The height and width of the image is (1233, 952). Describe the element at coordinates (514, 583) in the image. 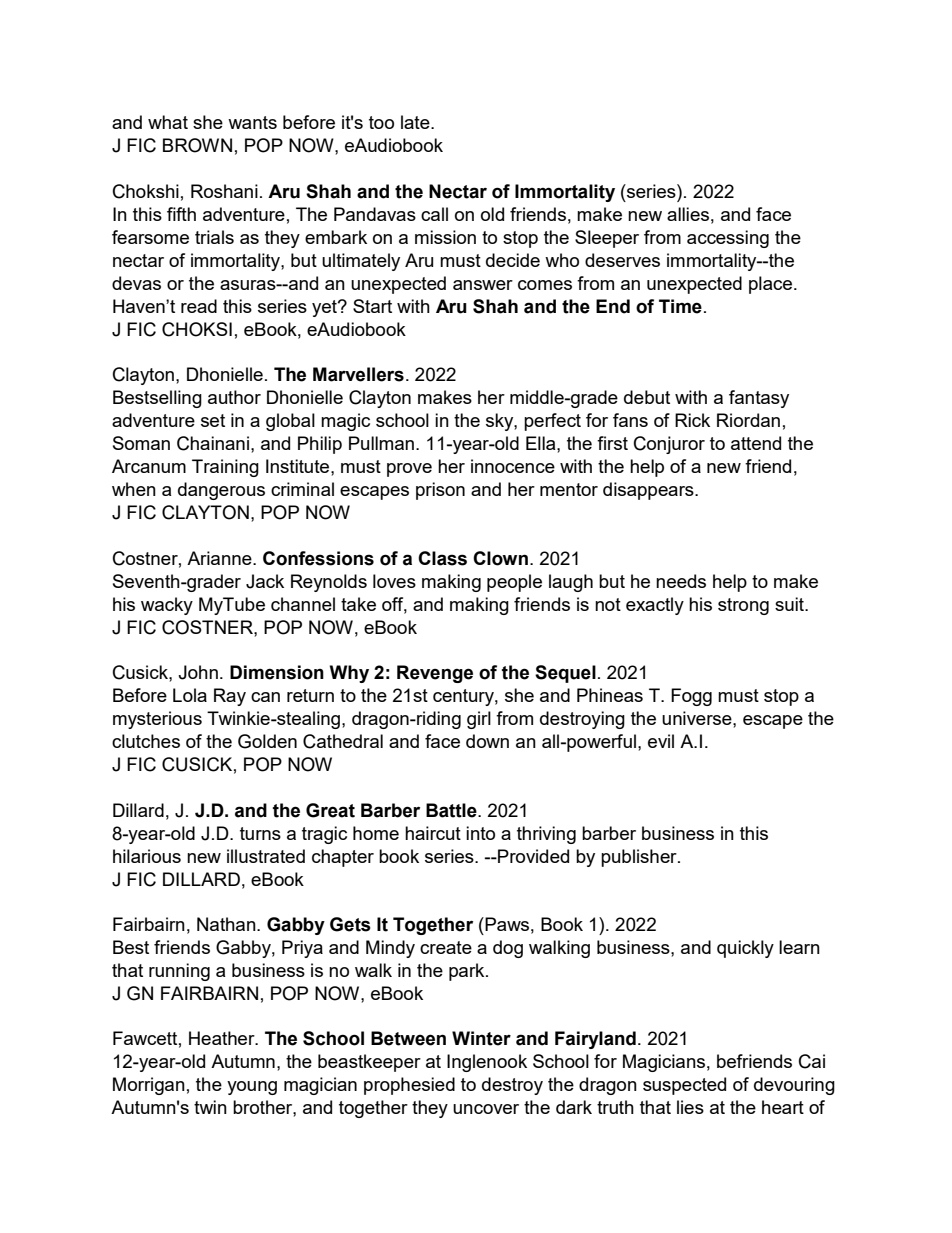

I see `people` at that location.
